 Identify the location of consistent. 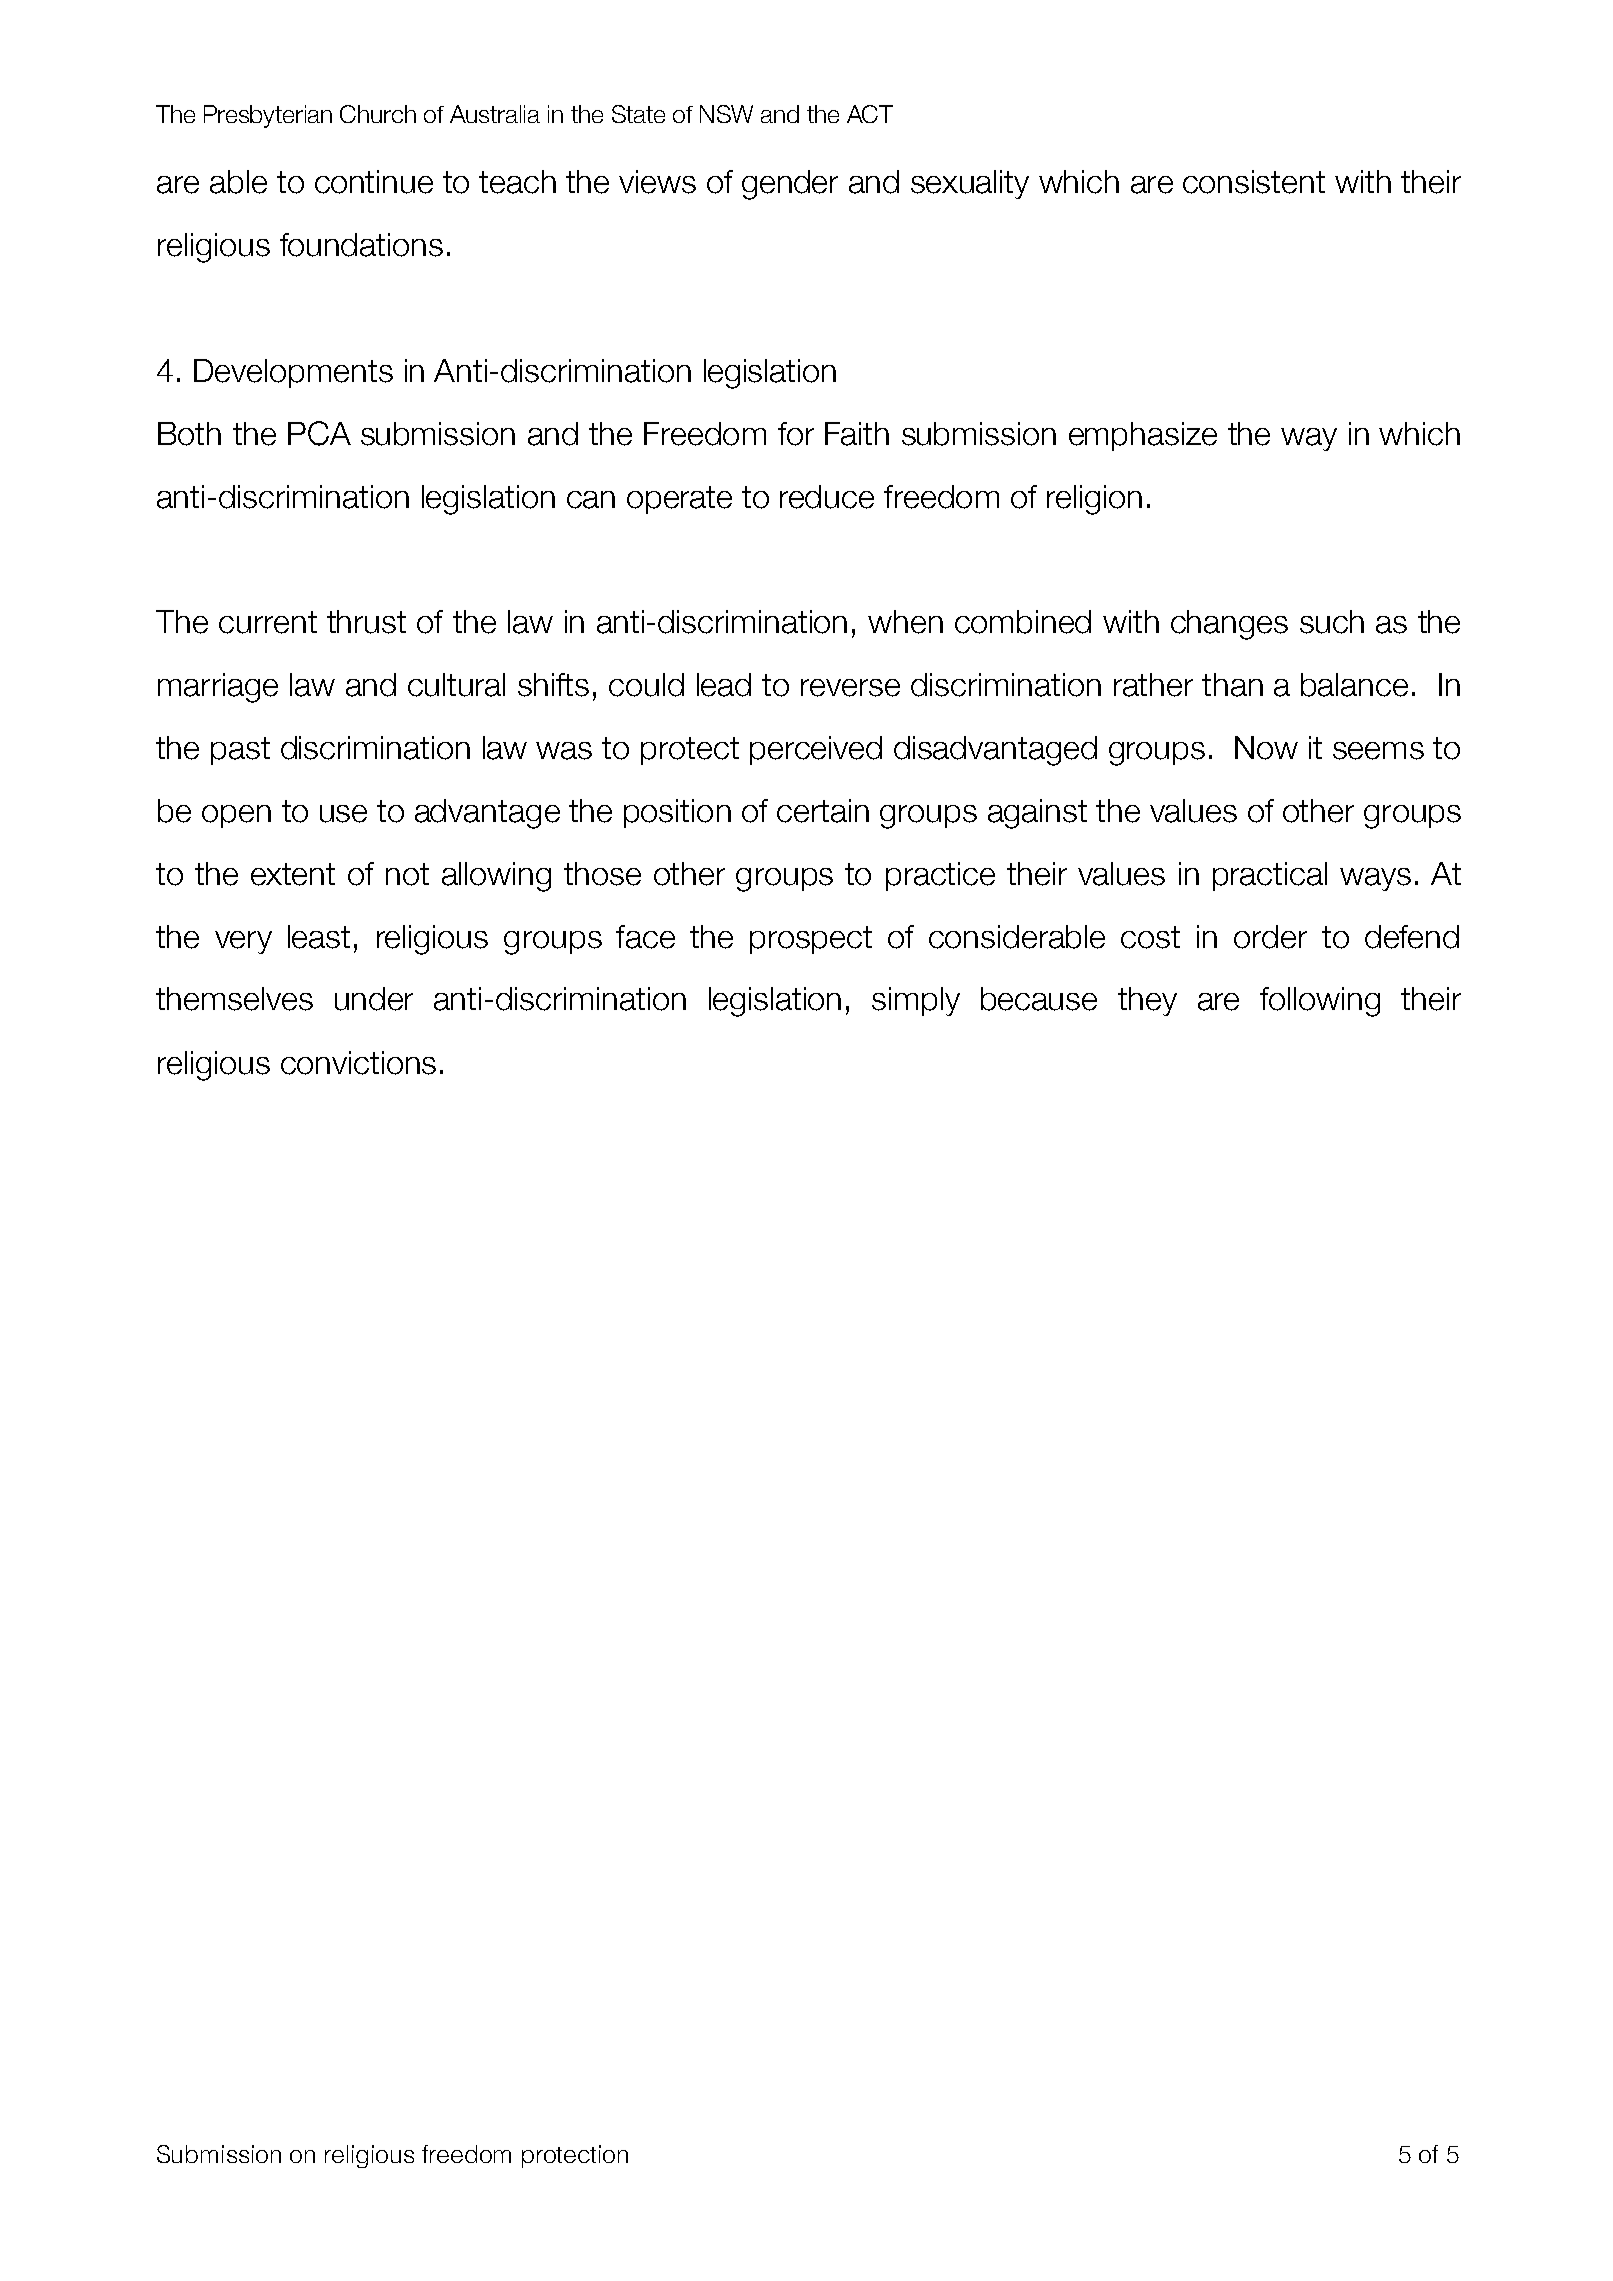
(1254, 182).
